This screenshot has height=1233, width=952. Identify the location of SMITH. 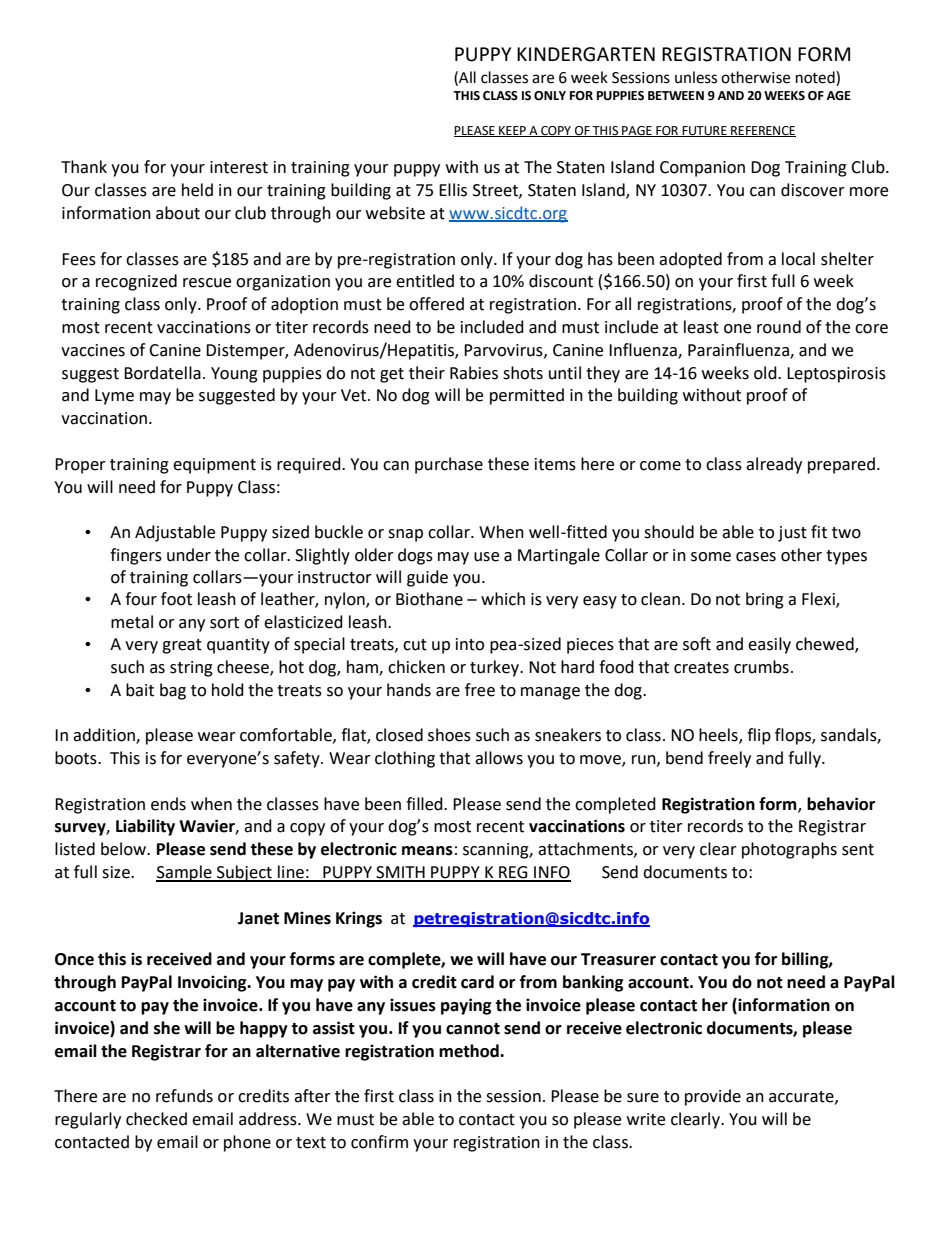
(400, 873).
